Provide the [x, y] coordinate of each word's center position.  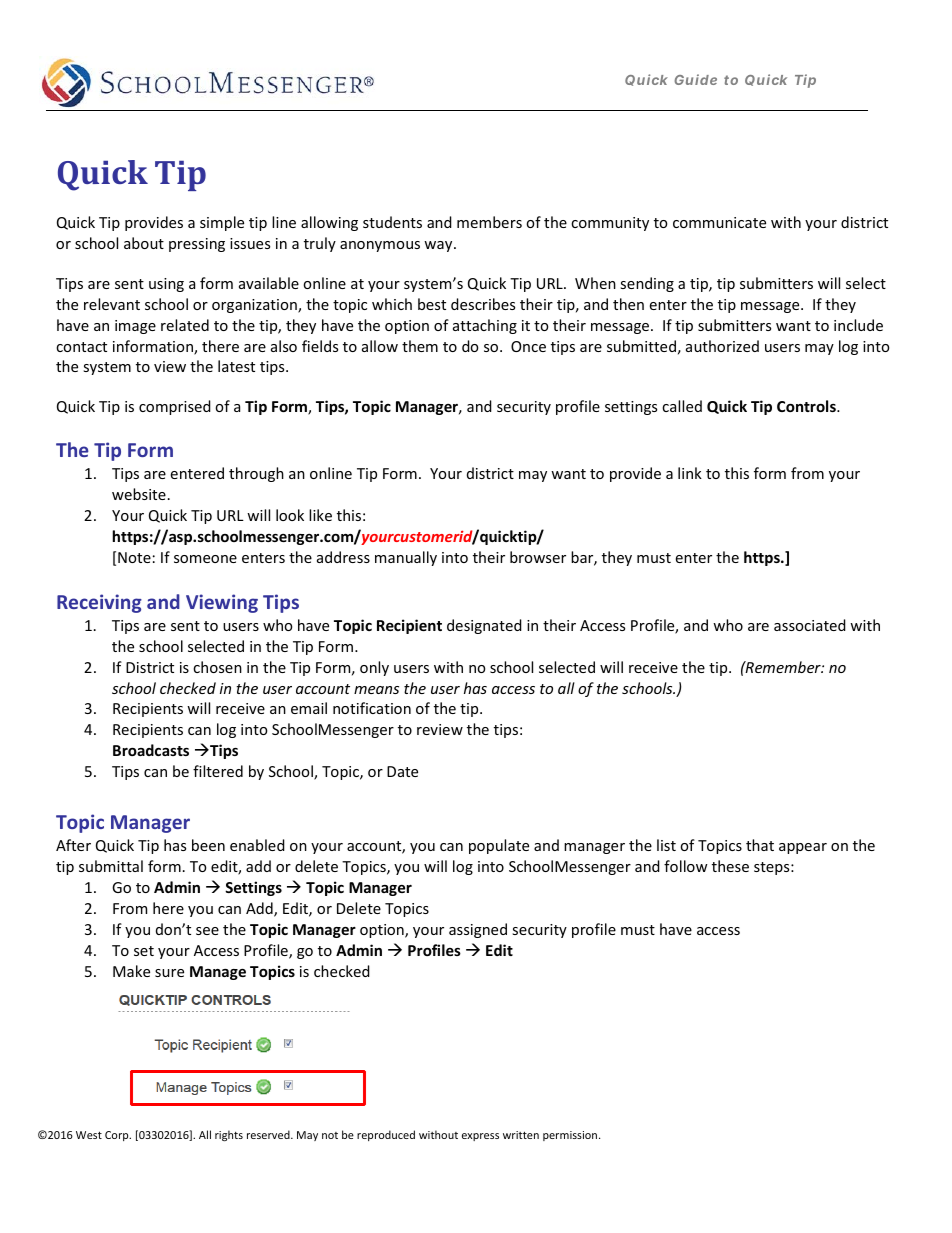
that [760, 845]
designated [484, 626]
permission [571, 1136]
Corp [118, 1136]
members [489, 222]
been [208, 845]
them [420, 346]
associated [810, 625]
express [480, 1137]
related [185, 325]
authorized [722, 346]
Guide [695, 79]
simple [222, 223]
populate [499, 846]
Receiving [99, 603]
